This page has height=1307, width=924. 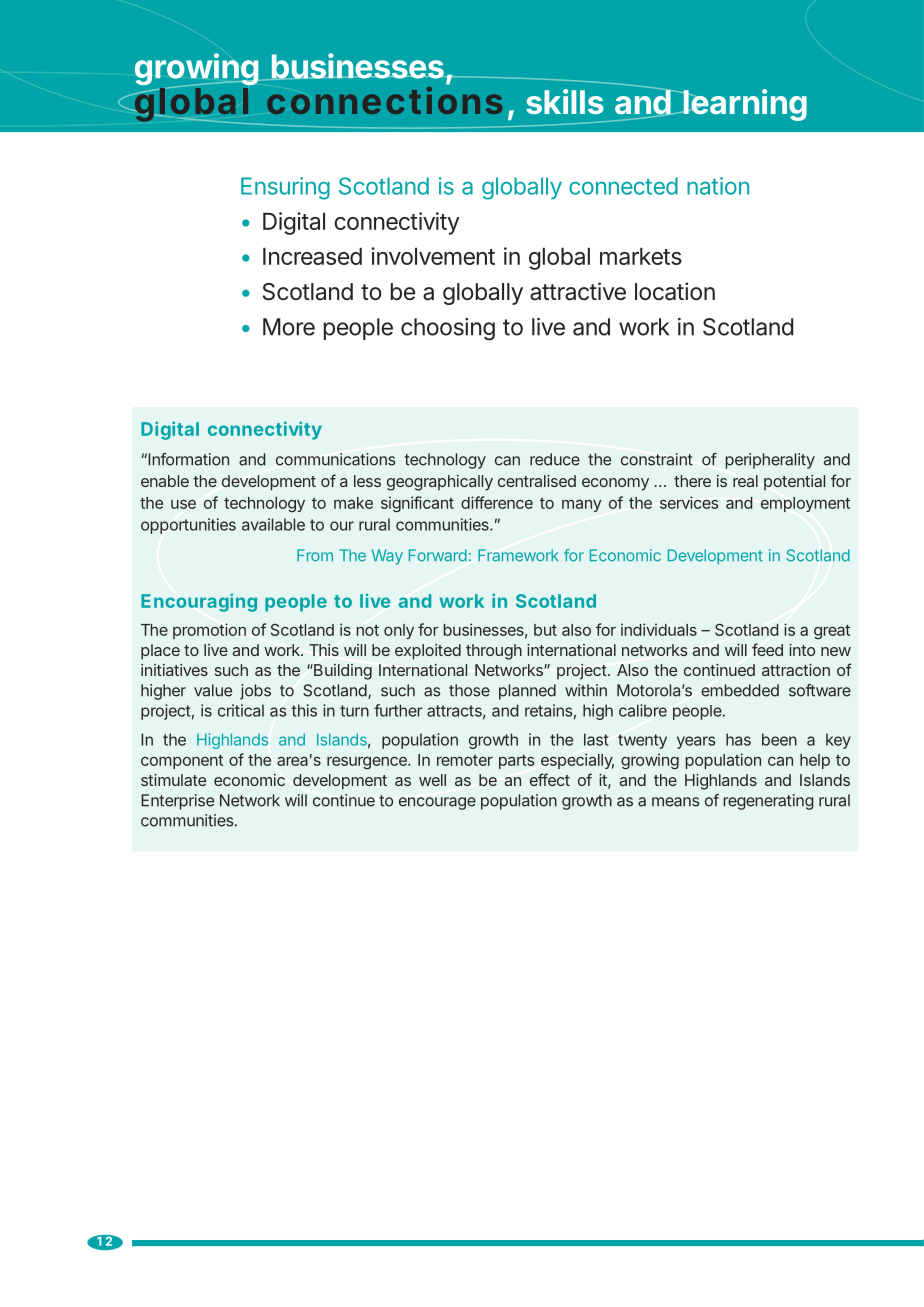 What do you see at coordinates (315, 555) in the page?
I see `From` at bounding box center [315, 555].
